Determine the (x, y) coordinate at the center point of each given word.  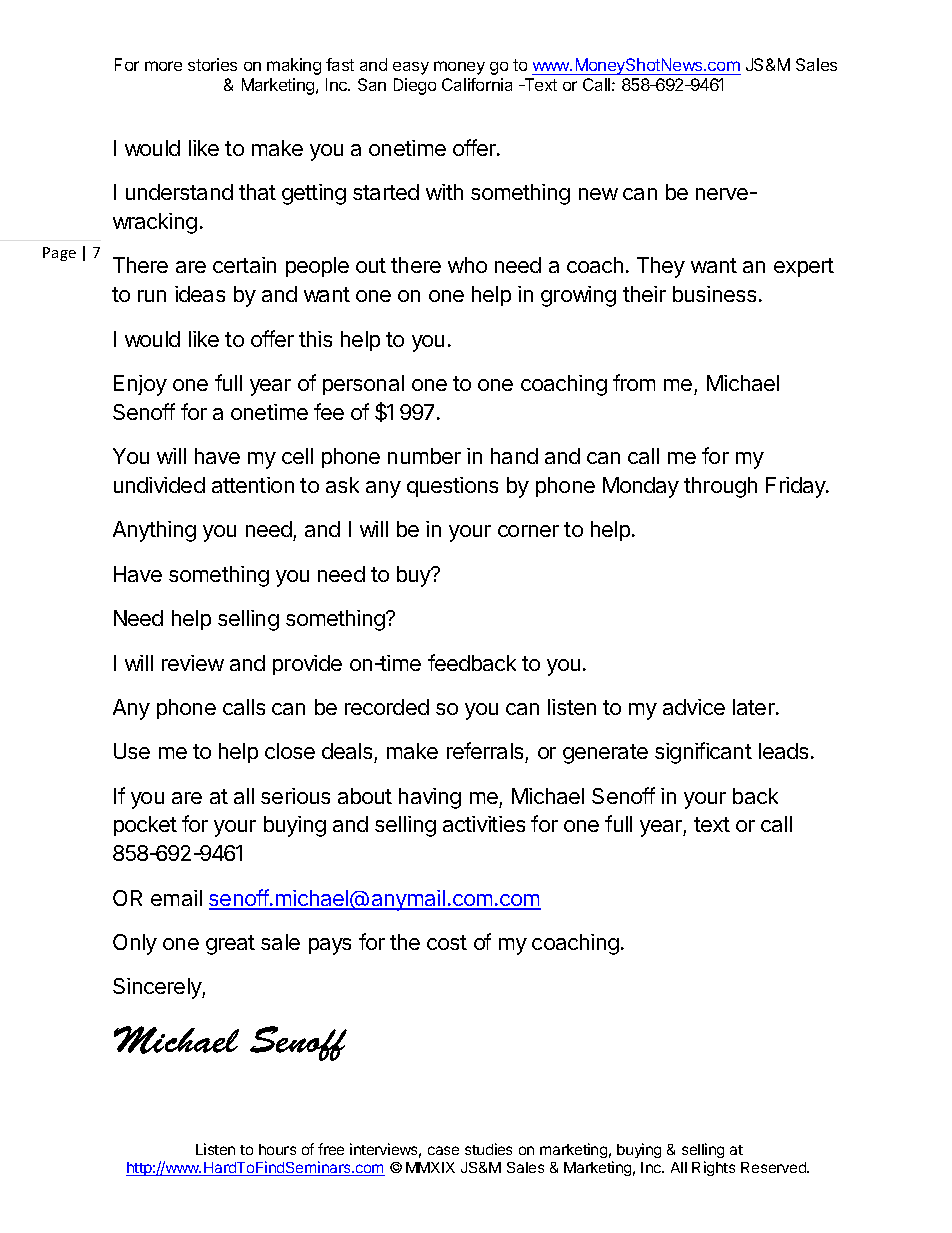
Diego (415, 86)
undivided (159, 485)
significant (703, 753)
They (661, 267)
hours (277, 1149)
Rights (713, 1168)
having (430, 798)
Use (132, 751)
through (720, 487)
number (424, 456)
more (163, 66)
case (443, 1150)
